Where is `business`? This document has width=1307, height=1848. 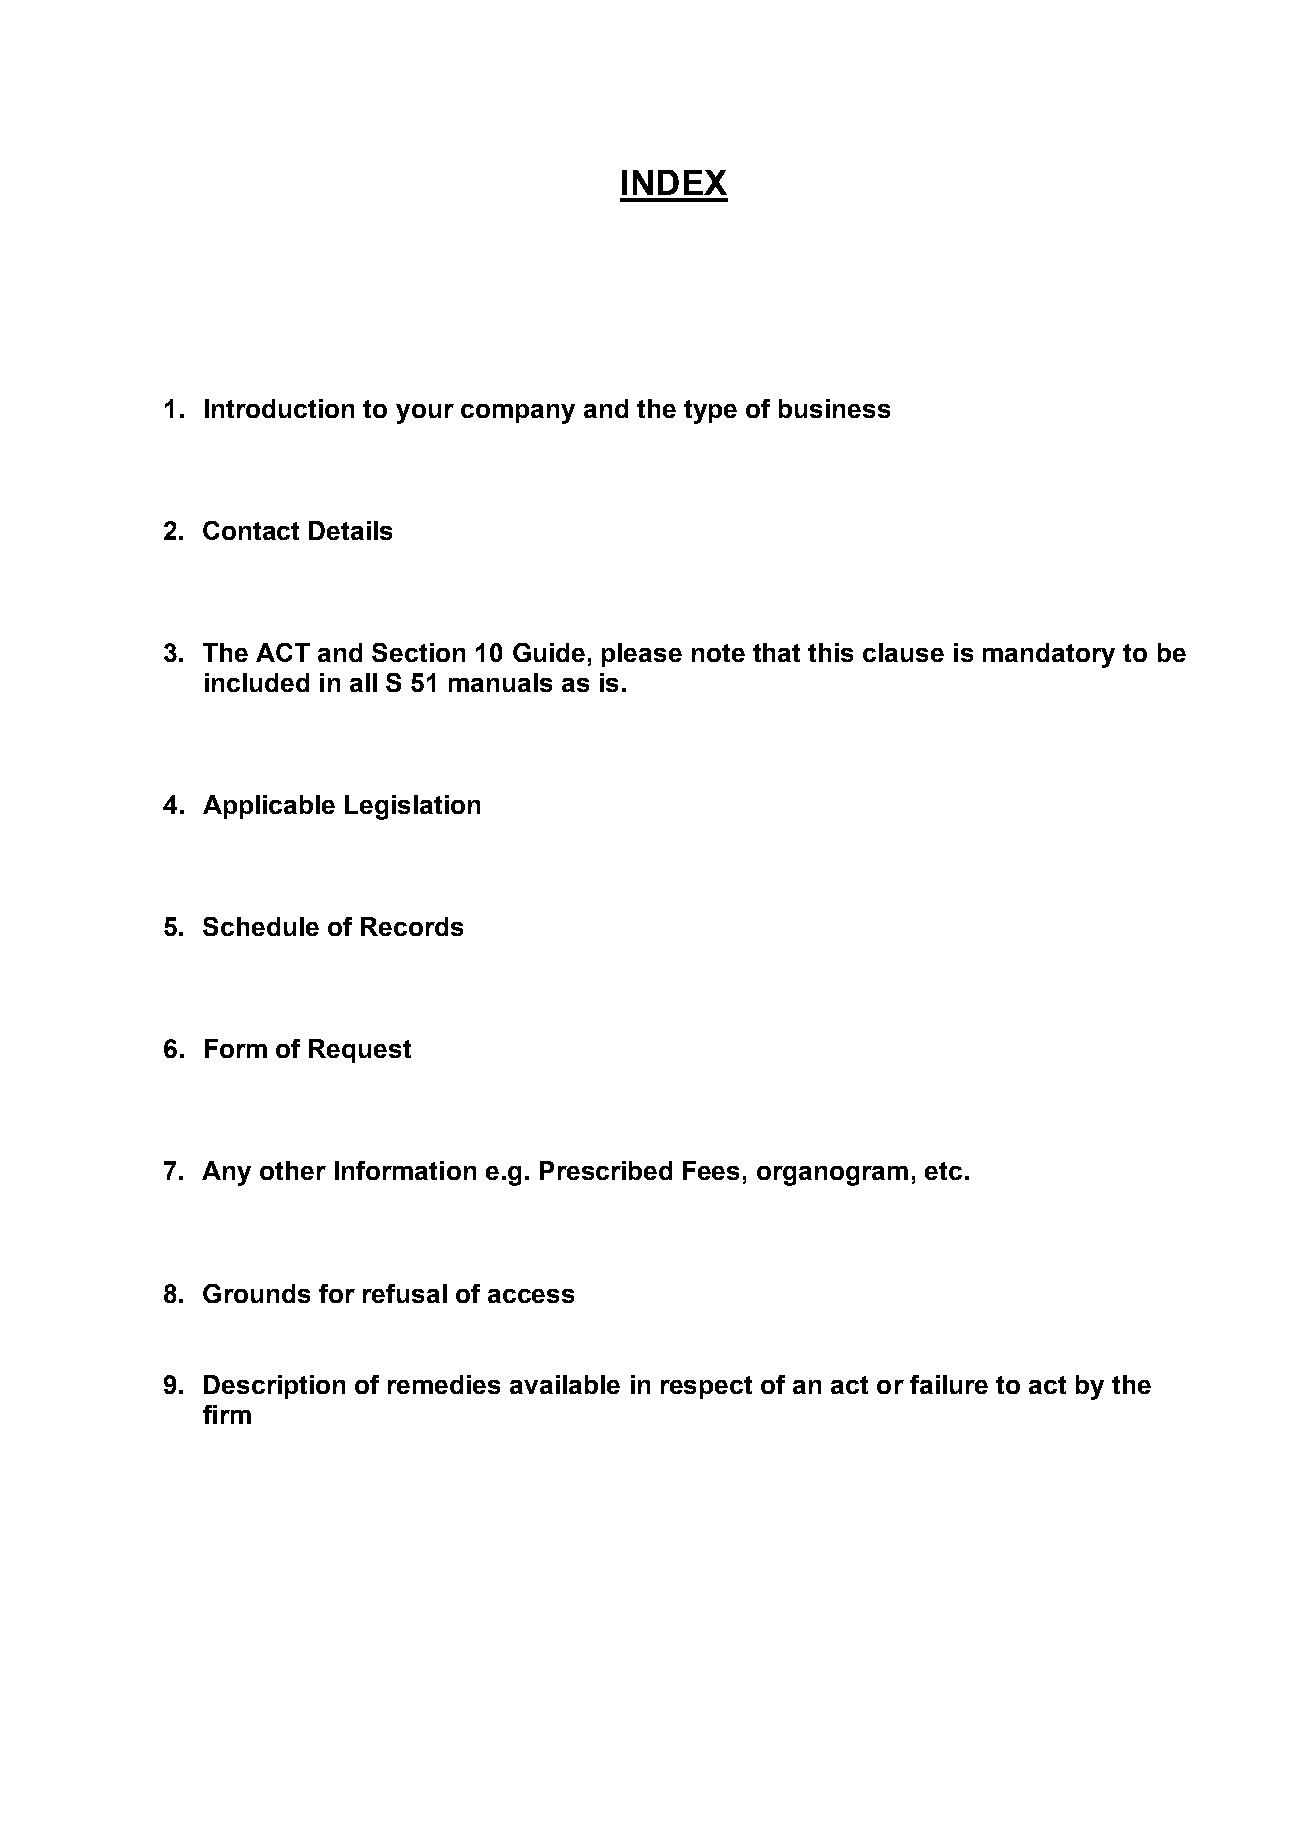 business is located at coordinates (834, 408).
